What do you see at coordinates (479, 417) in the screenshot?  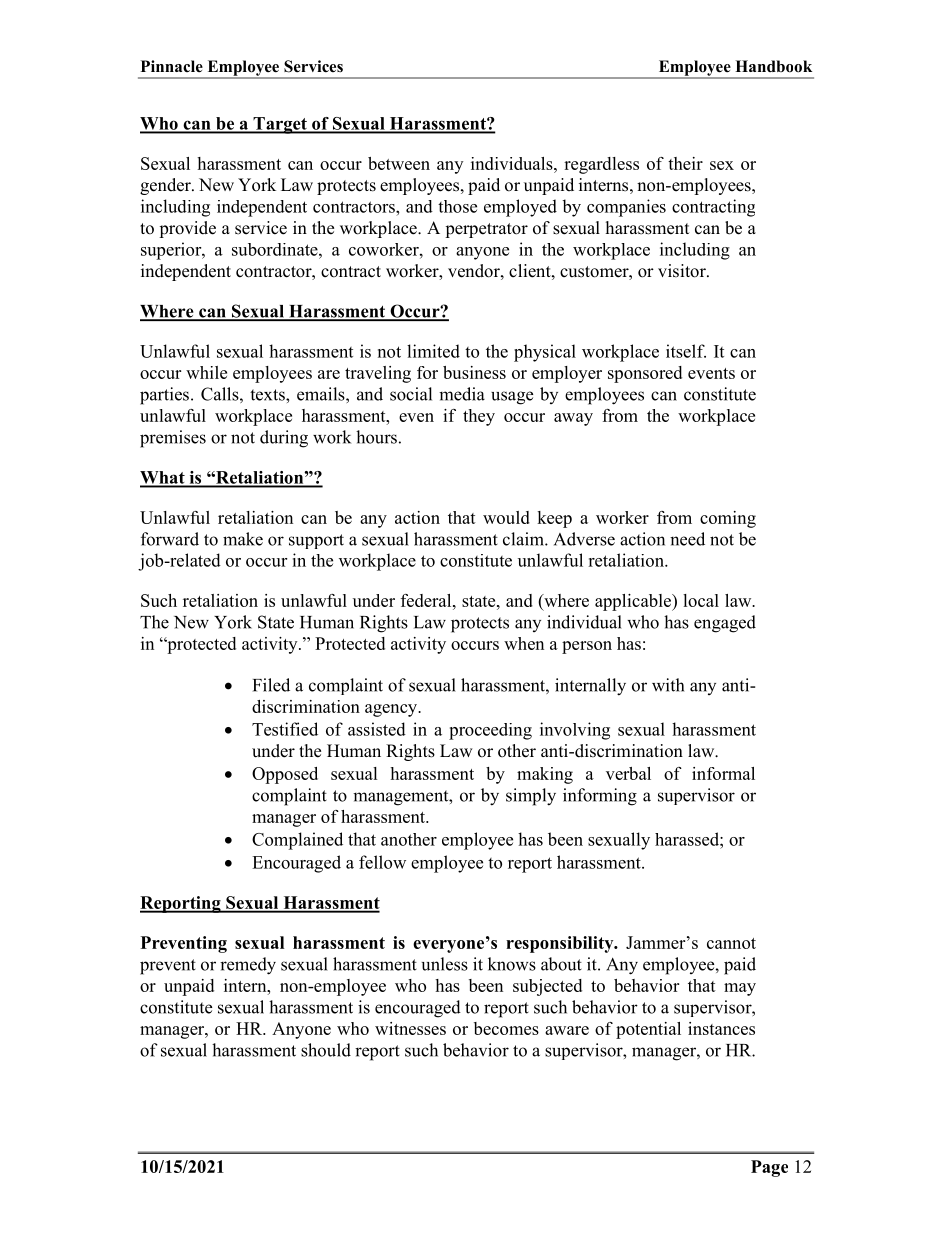 I see `they` at bounding box center [479, 417].
